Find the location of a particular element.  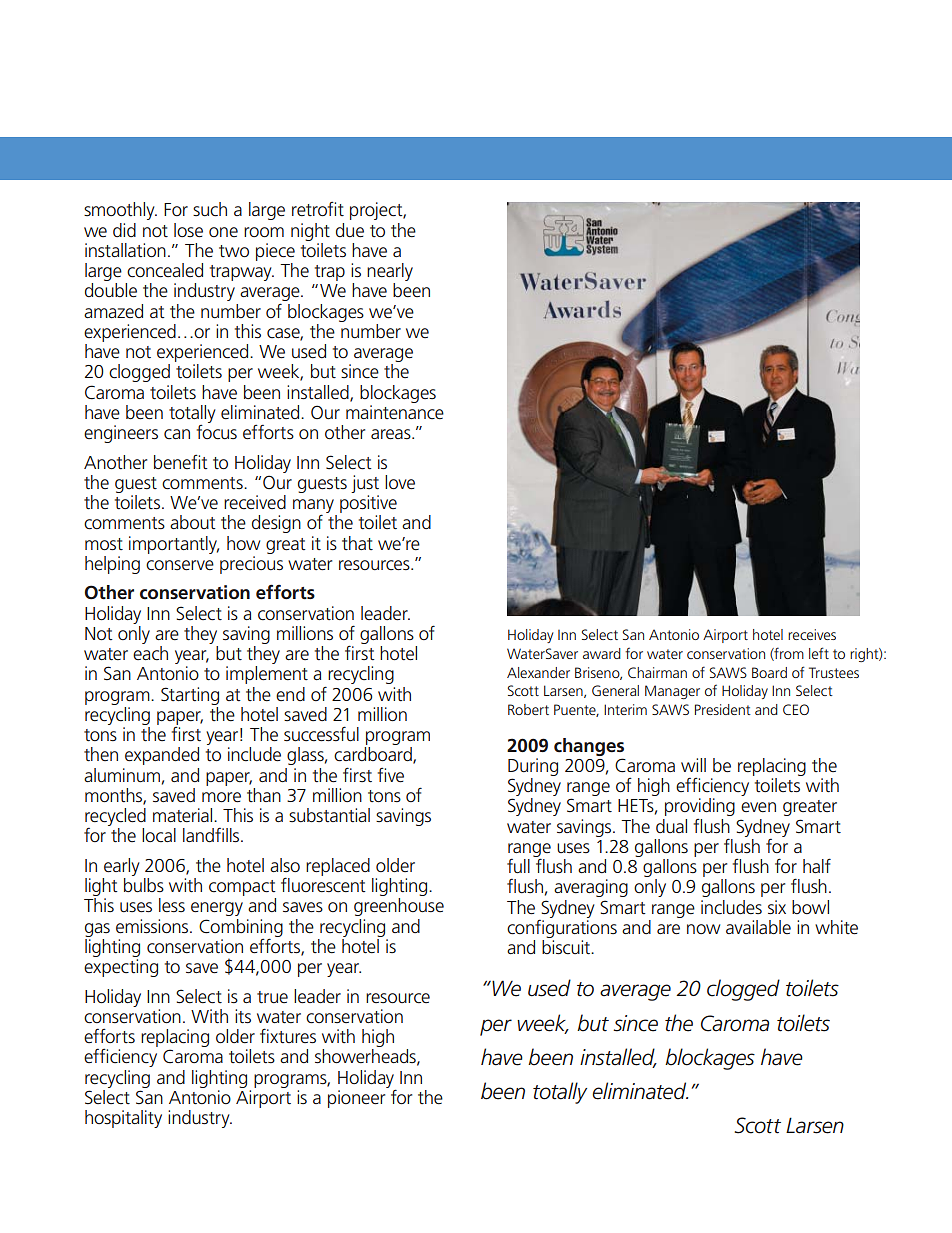

due is located at coordinates (350, 230).
